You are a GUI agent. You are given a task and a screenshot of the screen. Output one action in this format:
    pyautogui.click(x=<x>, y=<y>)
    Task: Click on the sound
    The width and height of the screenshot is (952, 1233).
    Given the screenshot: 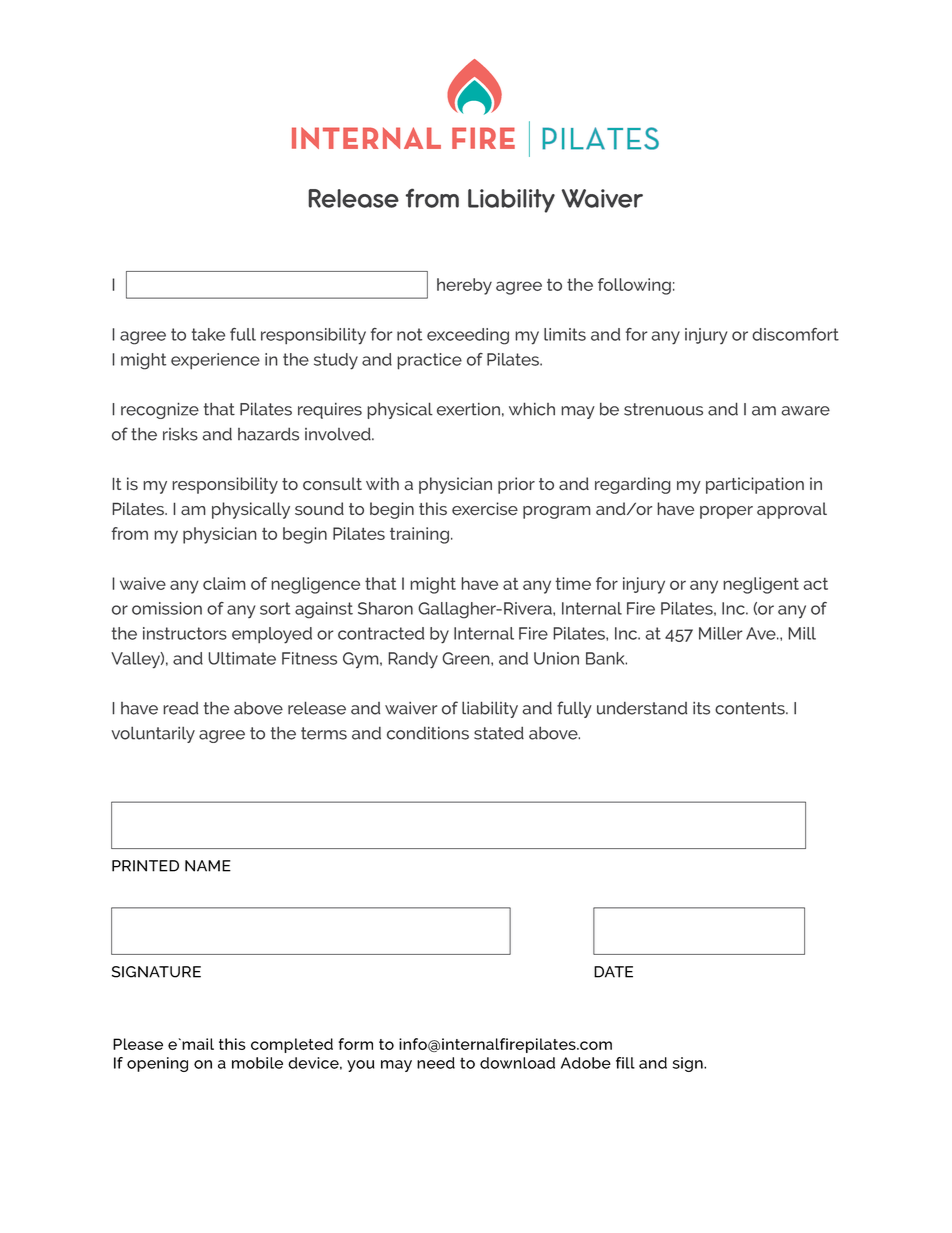 What is the action you would take?
    pyautogui.click(x=319, y=509)
